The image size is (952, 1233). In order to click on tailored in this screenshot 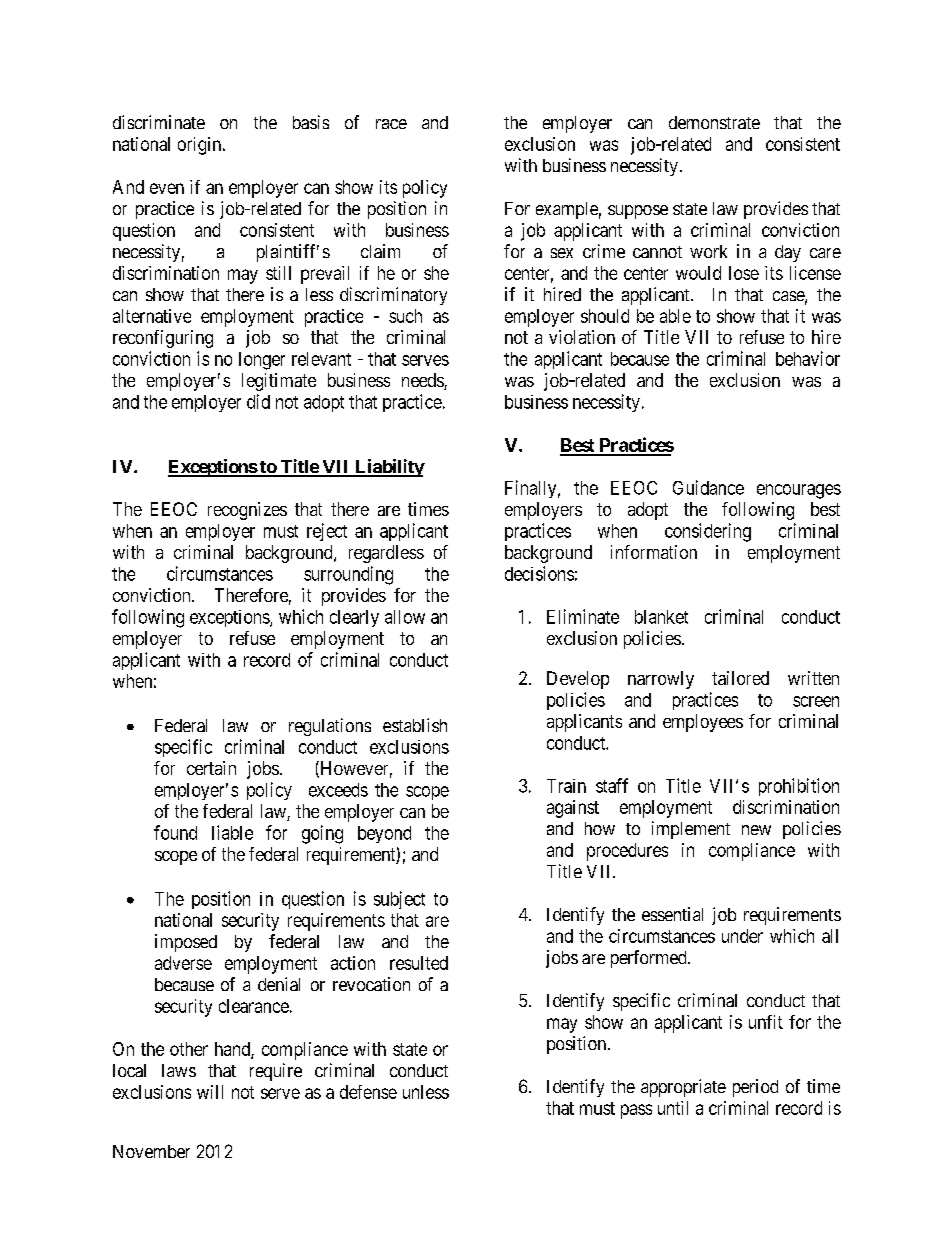, I will do `click(740, 678)`.
